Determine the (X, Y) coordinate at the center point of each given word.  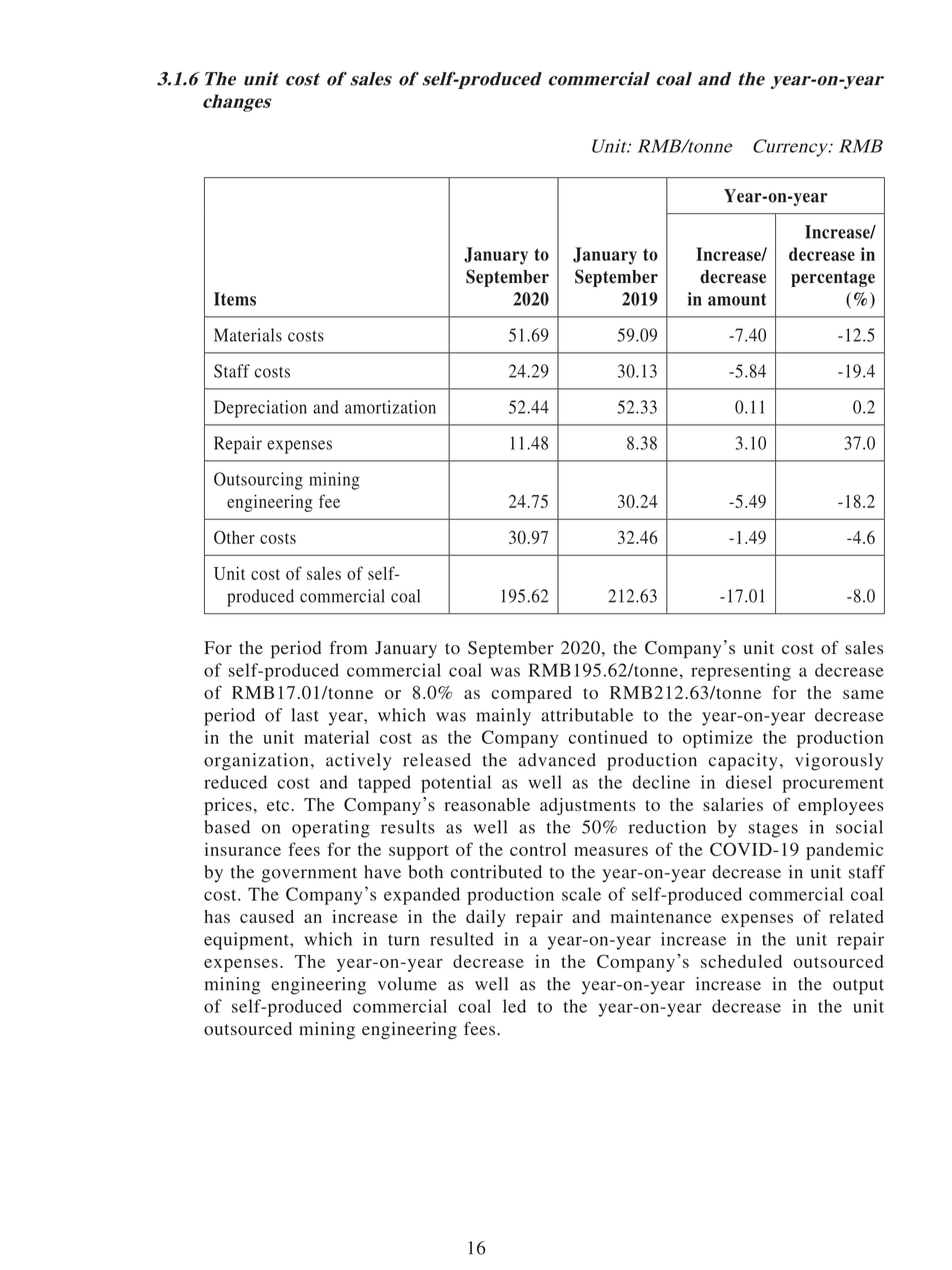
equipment (247, 941)
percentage (833, 279)
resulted (462, 939)
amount (737, 299)
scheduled (741, 961)
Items (235, 299)
